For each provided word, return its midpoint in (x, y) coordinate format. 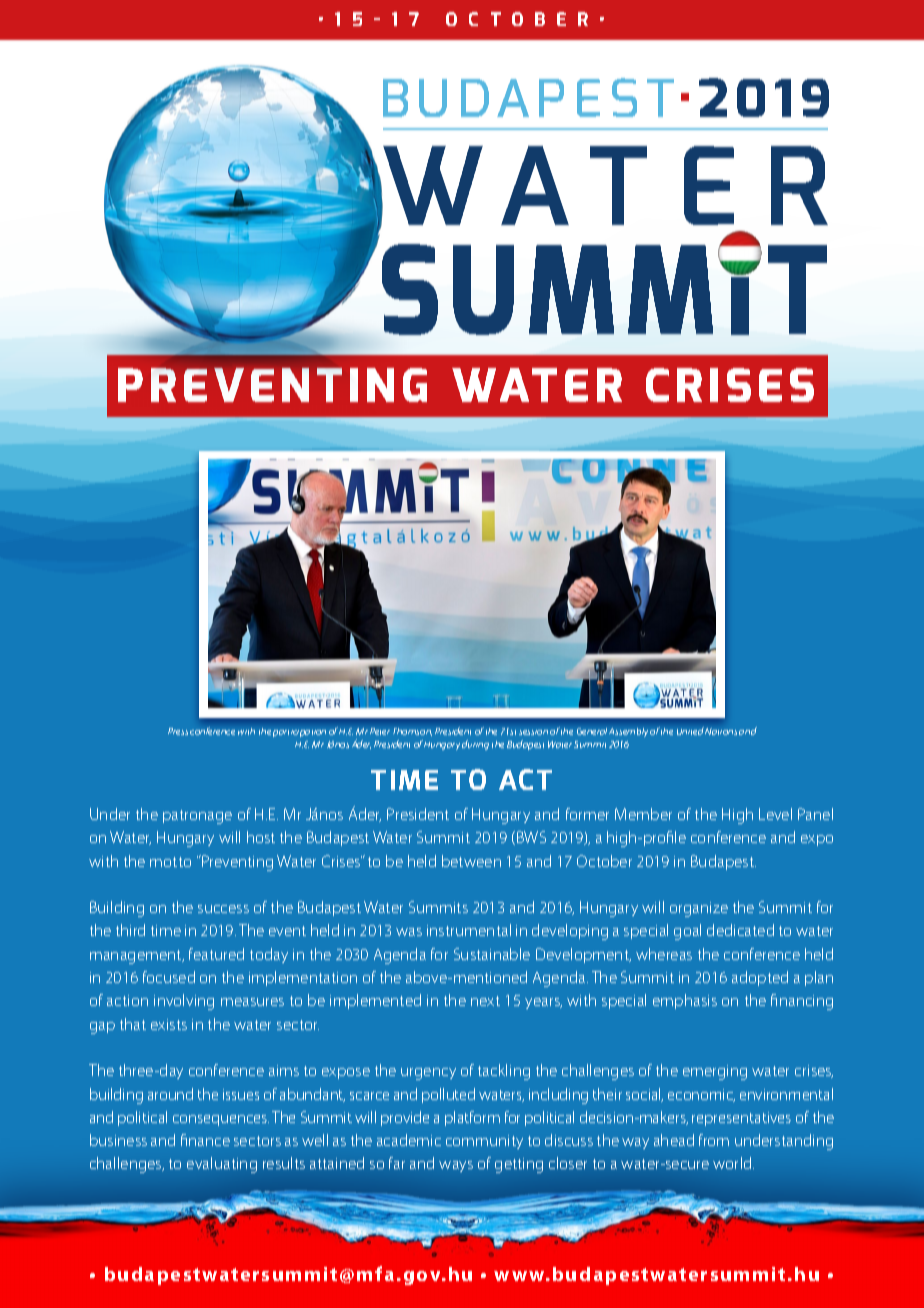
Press (178, 731)
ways (456, 1166)
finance (205, 1140)
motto (170, 862)
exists (169, 1024)
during (475, 745)
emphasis (685, 1001)
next (485, 1001)
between (471, 861)
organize (699, 909)
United (690, 731)
